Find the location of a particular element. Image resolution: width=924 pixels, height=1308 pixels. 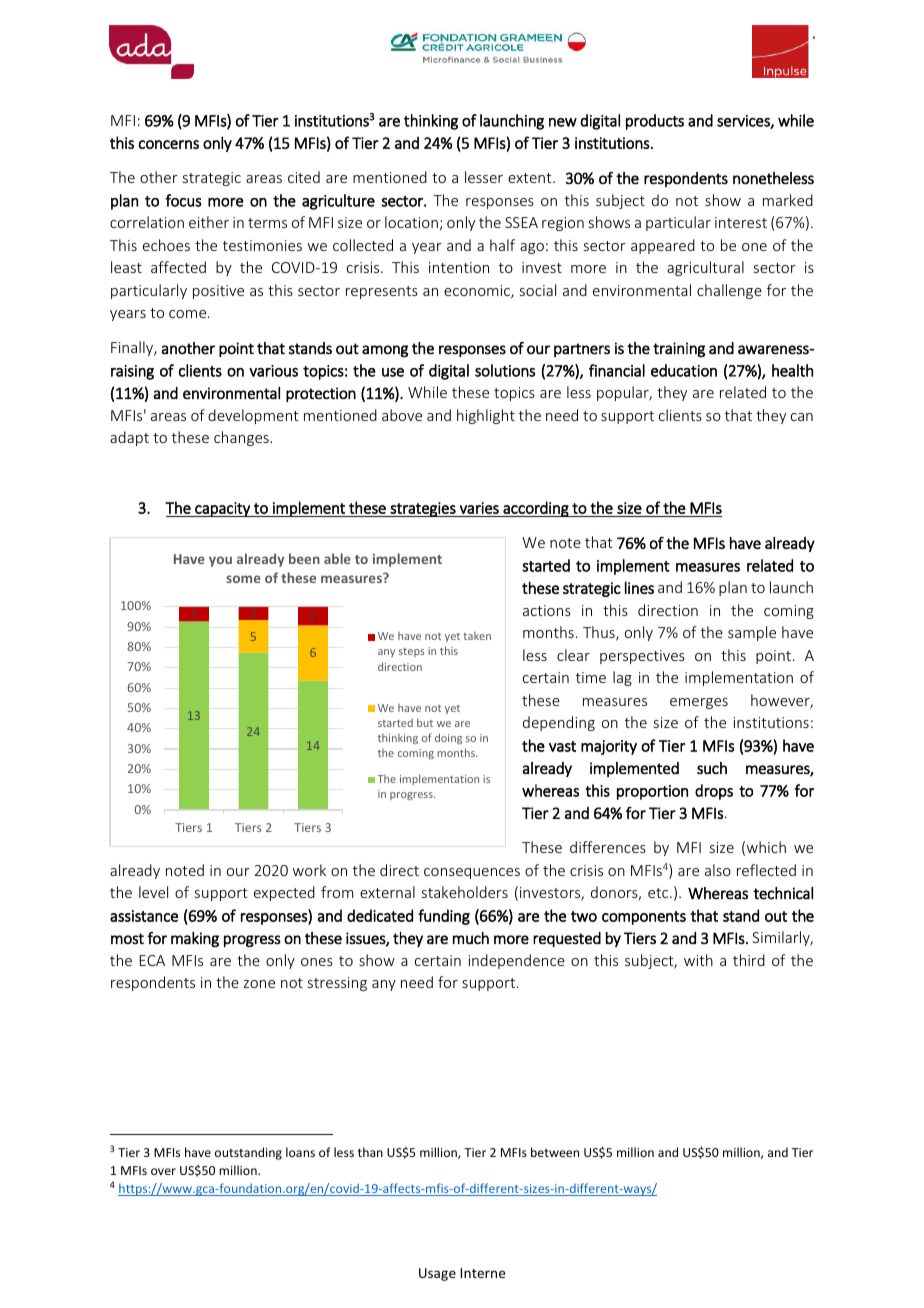

Interne is located at coordinates (482, 1273).
